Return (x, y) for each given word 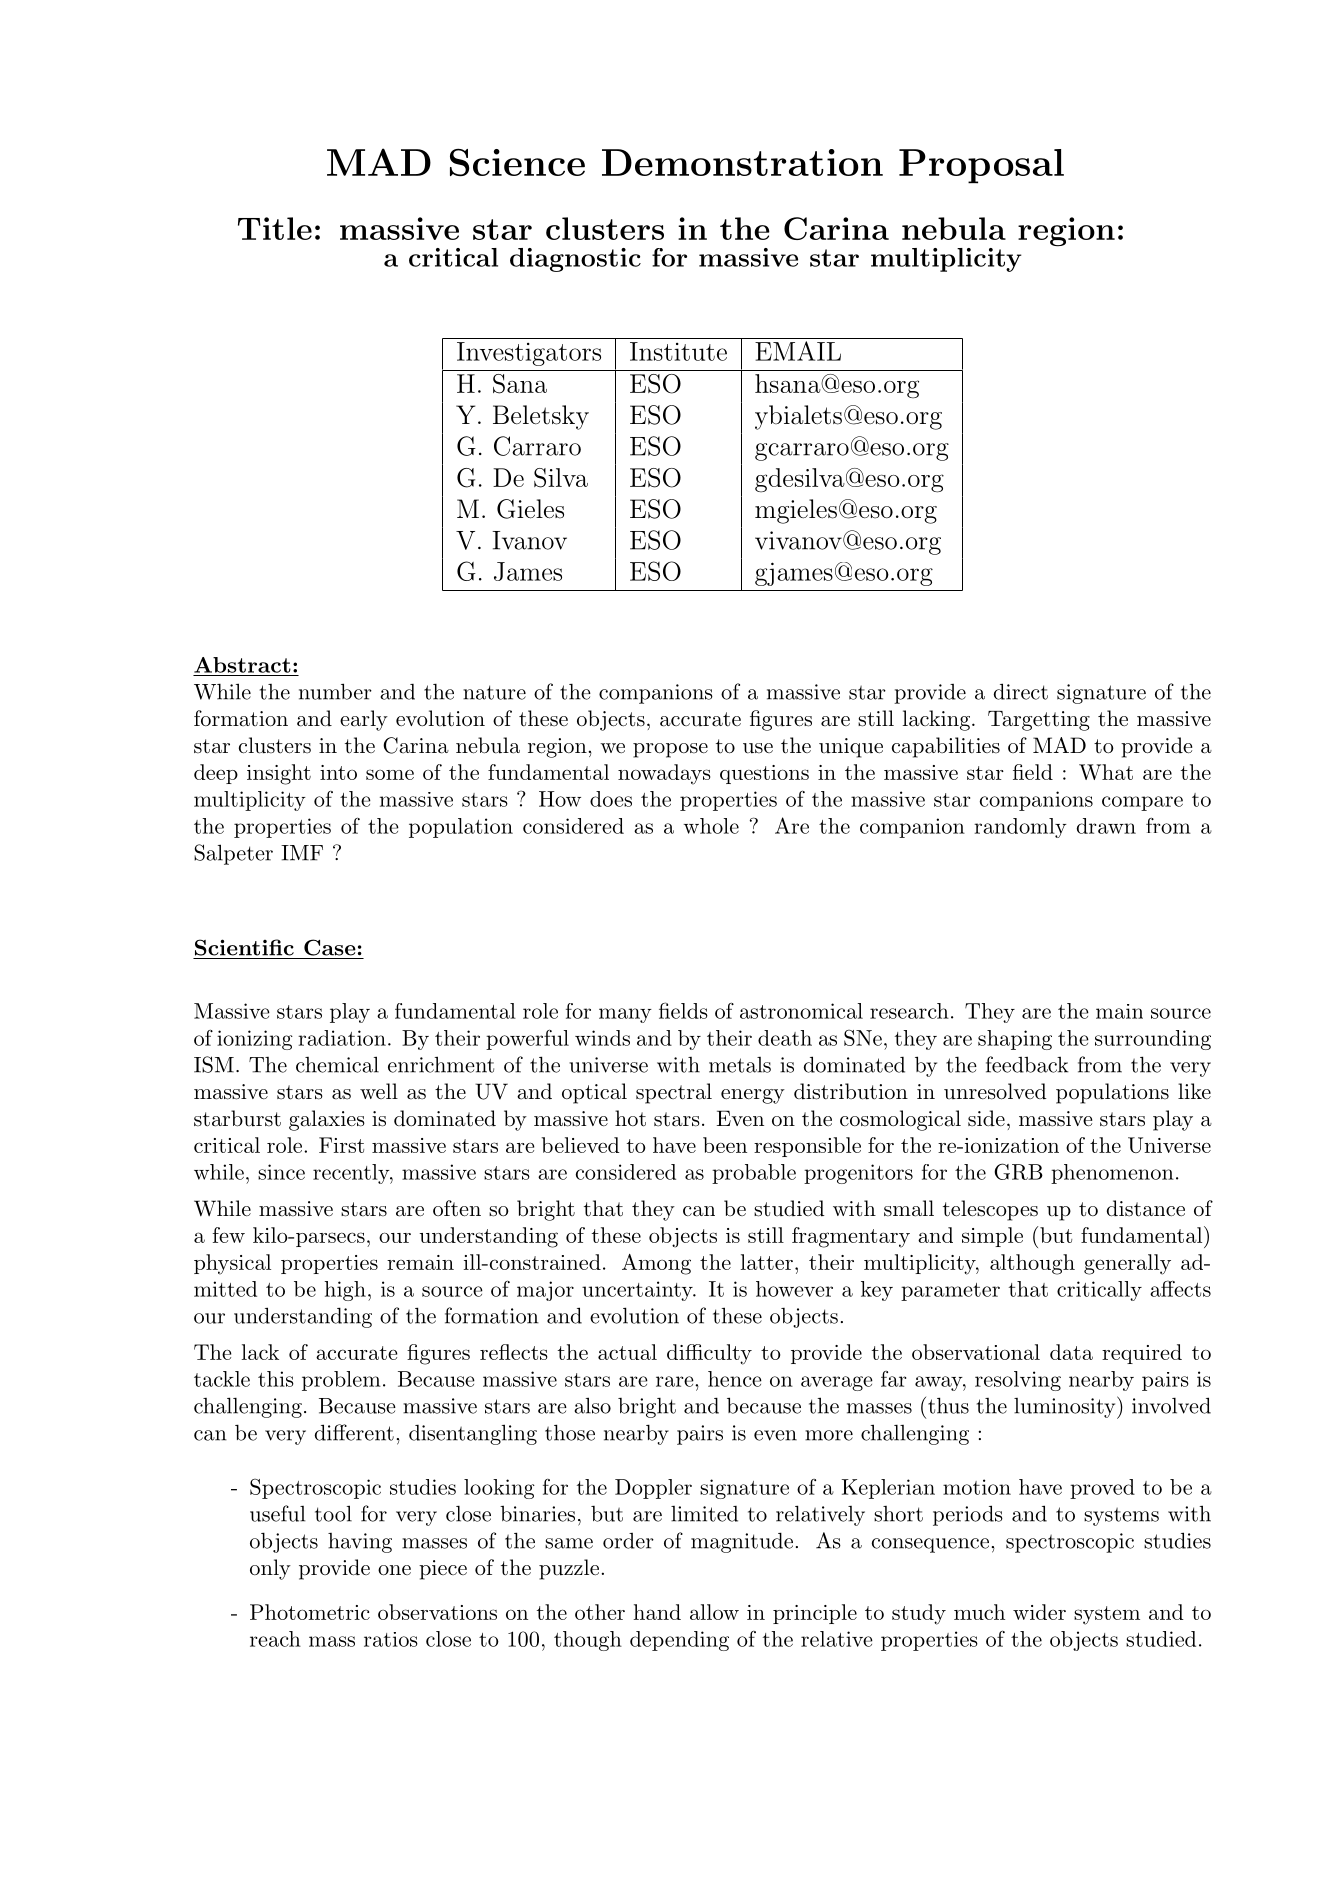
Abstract (242, 665)
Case (330, 947)
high (345, 1291)
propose (670, 750)
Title (275, 228)
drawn (1106, 826)
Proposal (981, 166)
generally (1127, 1264)
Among (656, 1264)
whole (711, 826)
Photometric (310, 1612)
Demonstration (742, 162)
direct (1021, 691)
